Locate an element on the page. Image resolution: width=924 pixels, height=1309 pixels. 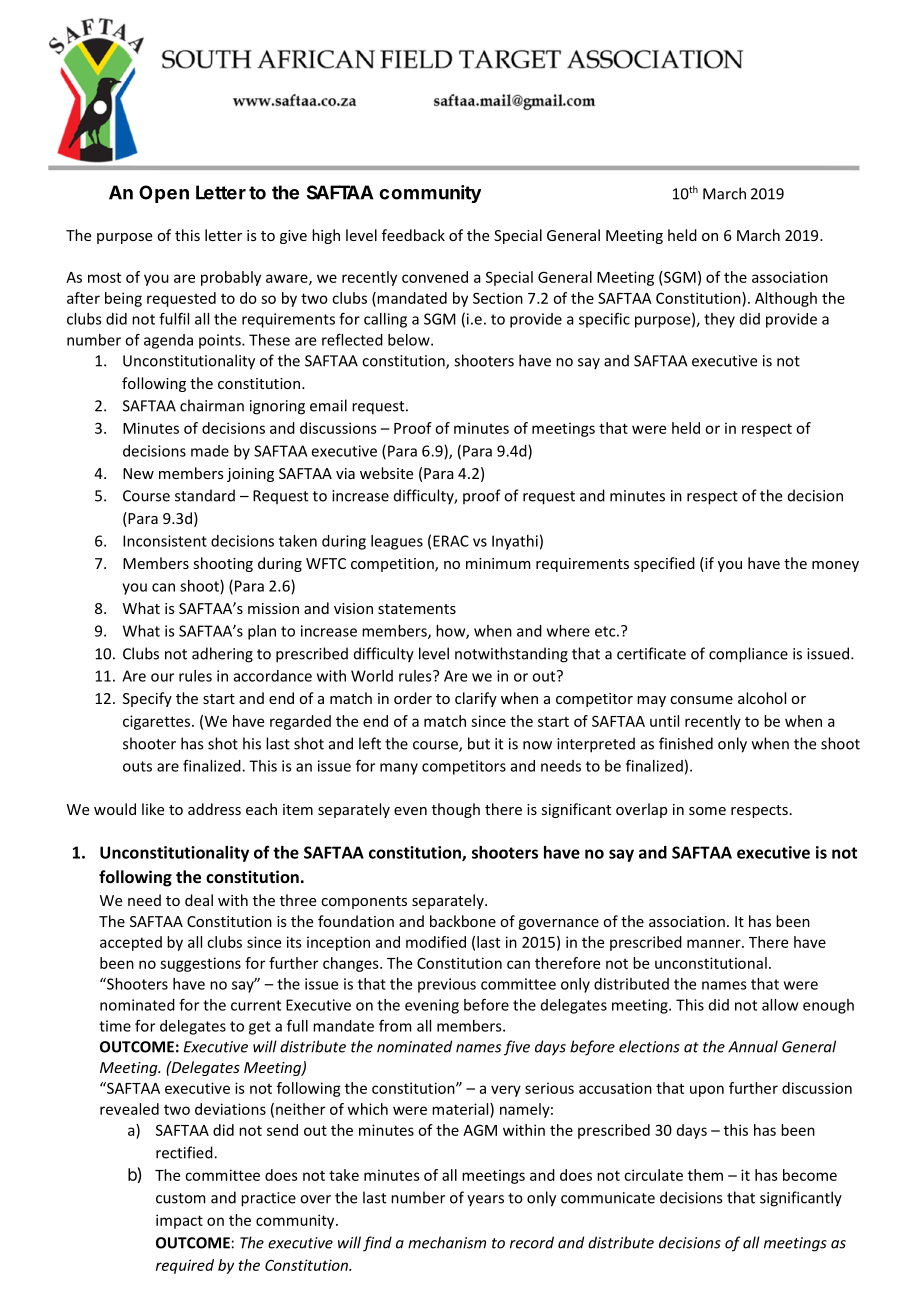
alcohol is located at coordinates (762, 698).
